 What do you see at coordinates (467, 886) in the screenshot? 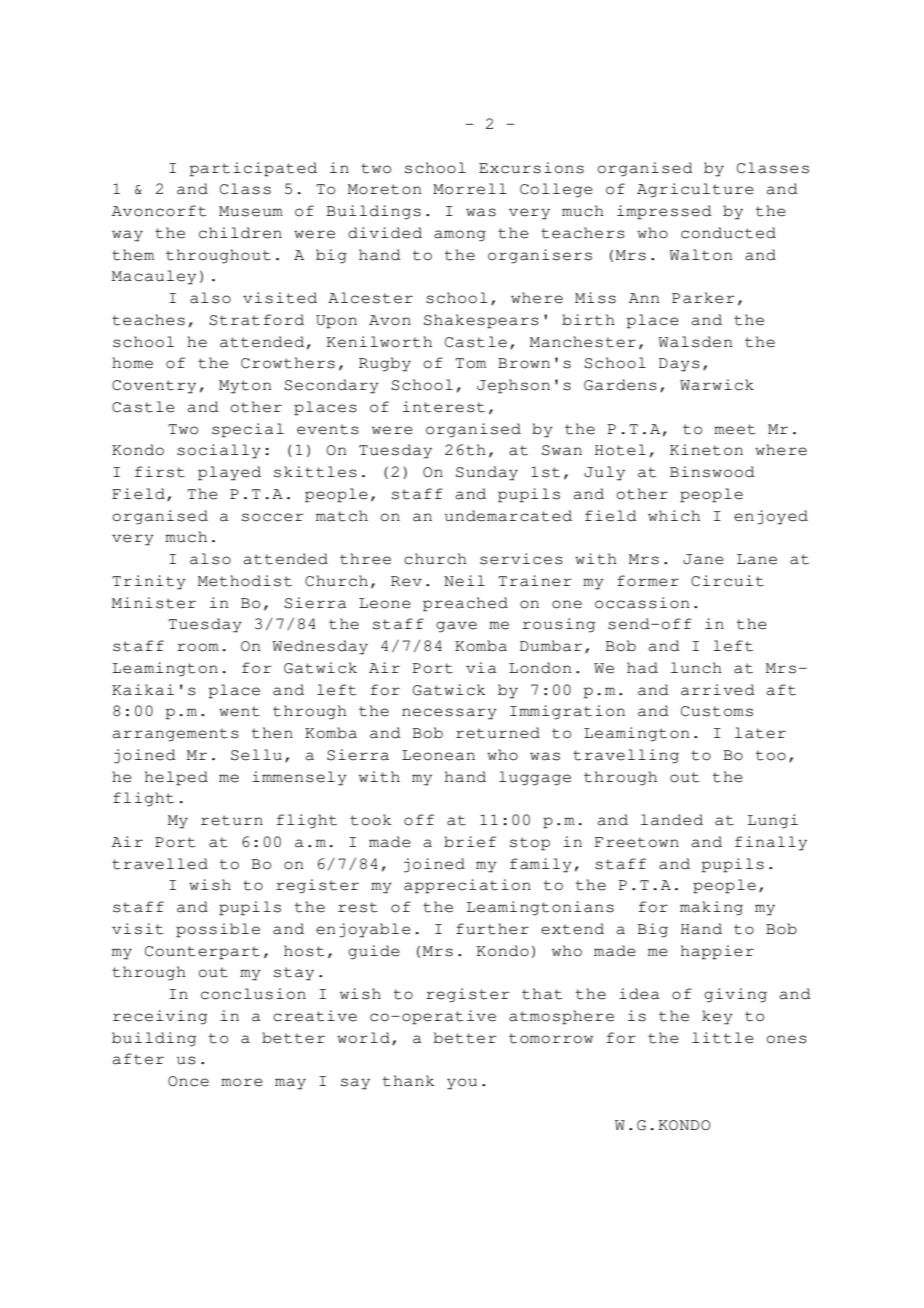
I see `appreciation` at bounding box center [467, 886].
